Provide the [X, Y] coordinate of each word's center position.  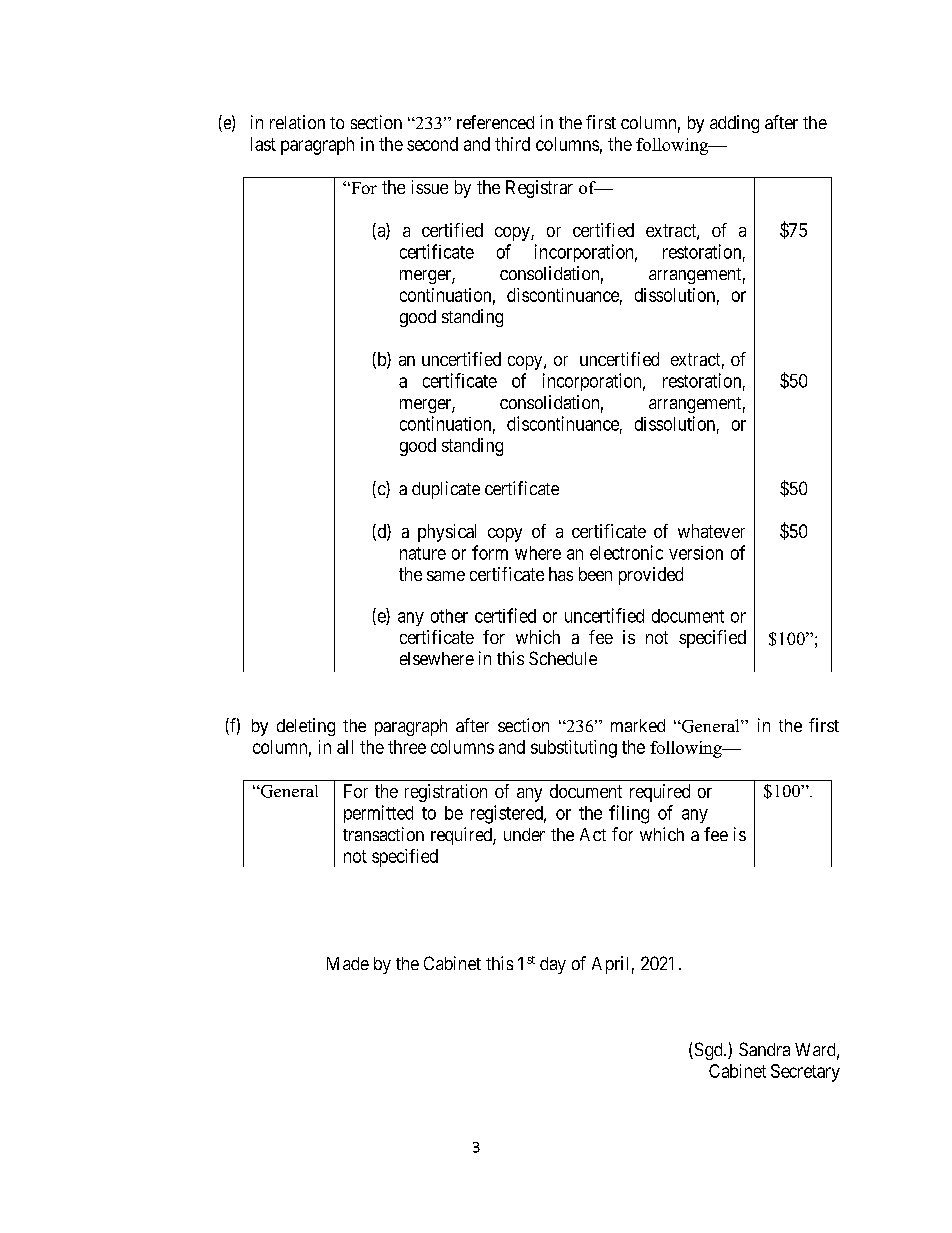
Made [348, 963]
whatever [711, 531]
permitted [378, 814]
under [524, 834]
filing [629, 814]
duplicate [446, 490]
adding [734, 124]
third [512, 144]
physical [447, 533]
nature [423, 553]
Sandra [764, 1049]
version [696, 553]
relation [297, 122]
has [561, 574]
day [553, 965]
